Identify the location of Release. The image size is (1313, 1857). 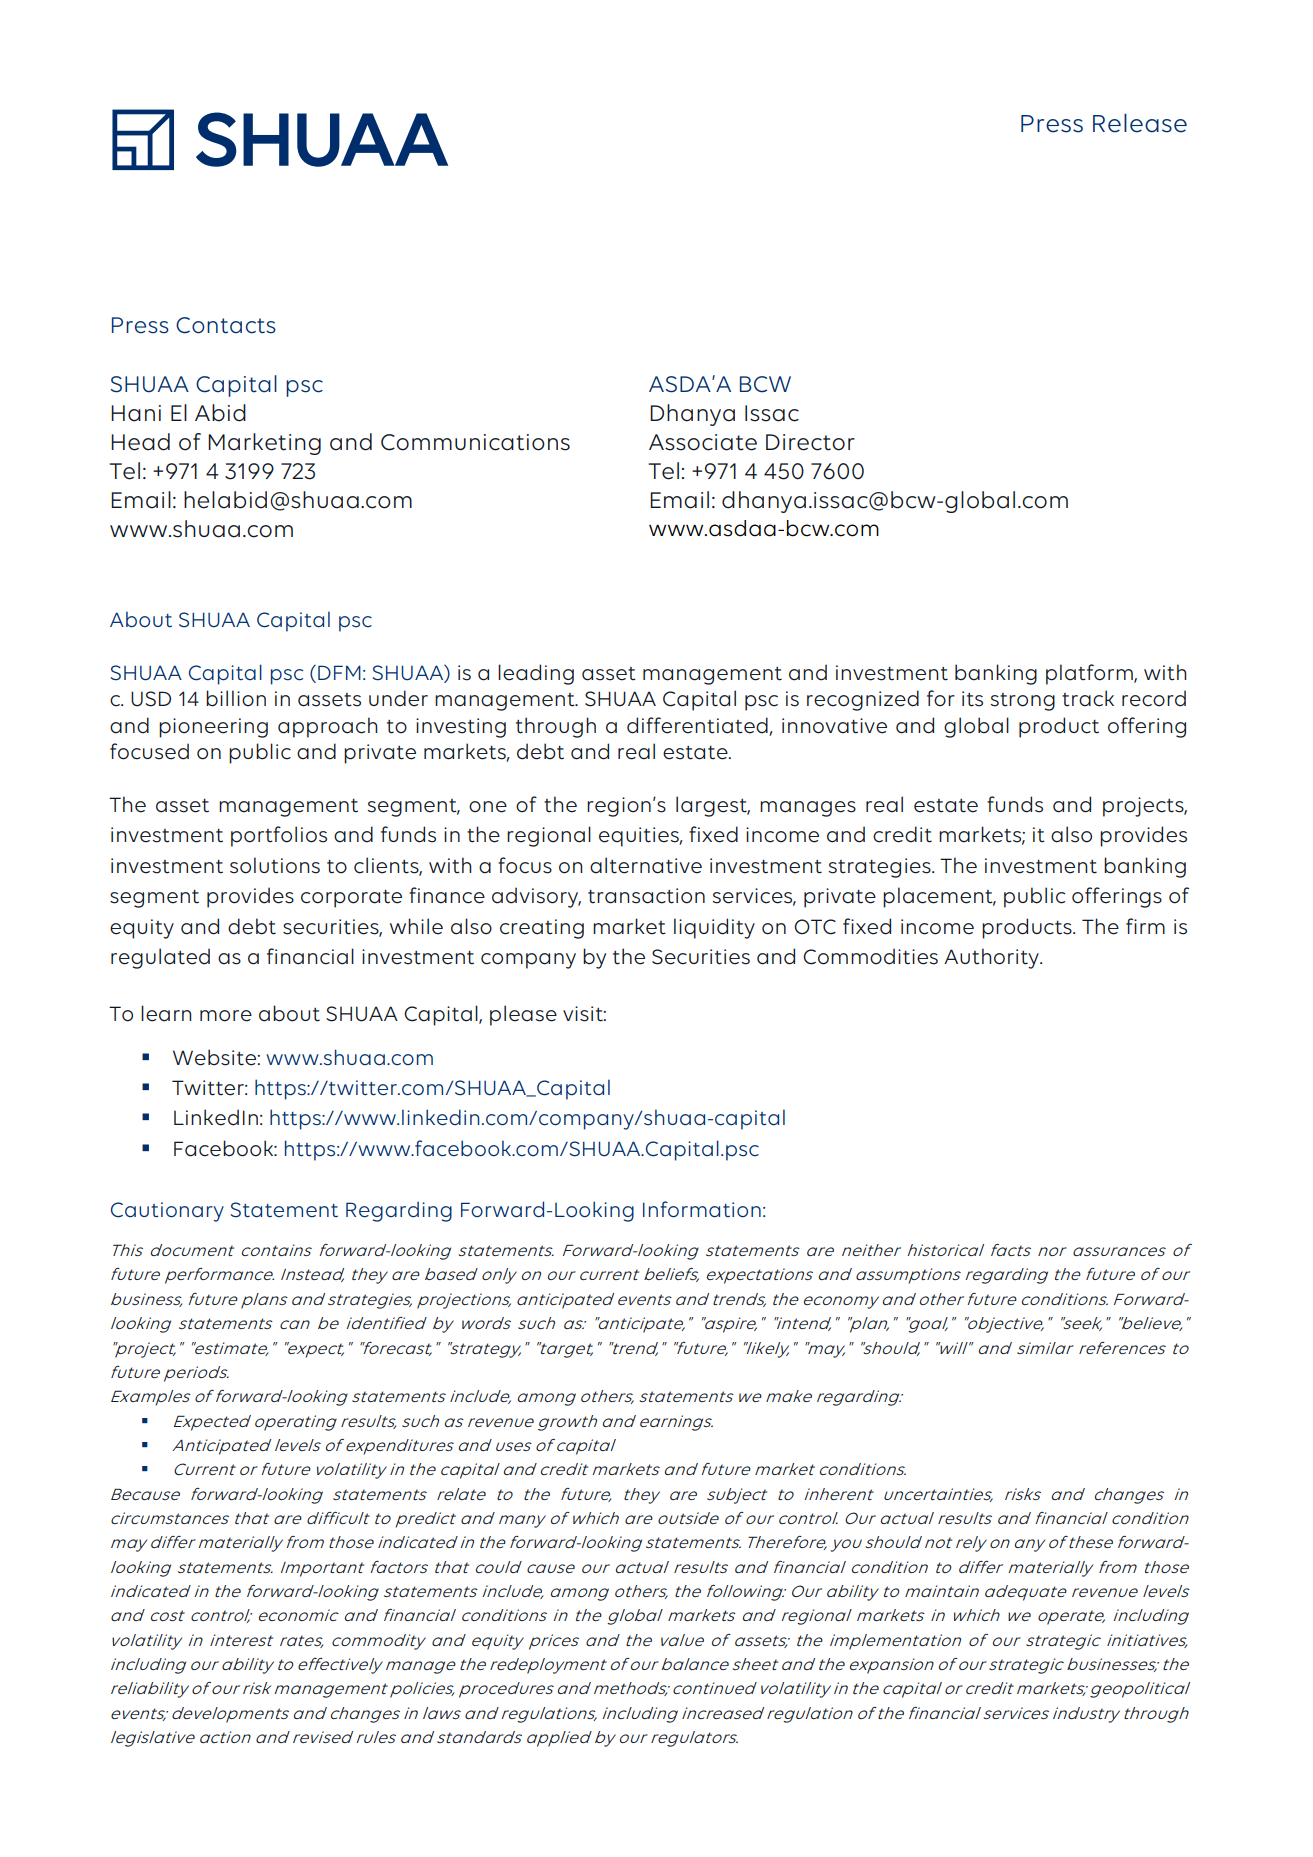
(1140, 123).
